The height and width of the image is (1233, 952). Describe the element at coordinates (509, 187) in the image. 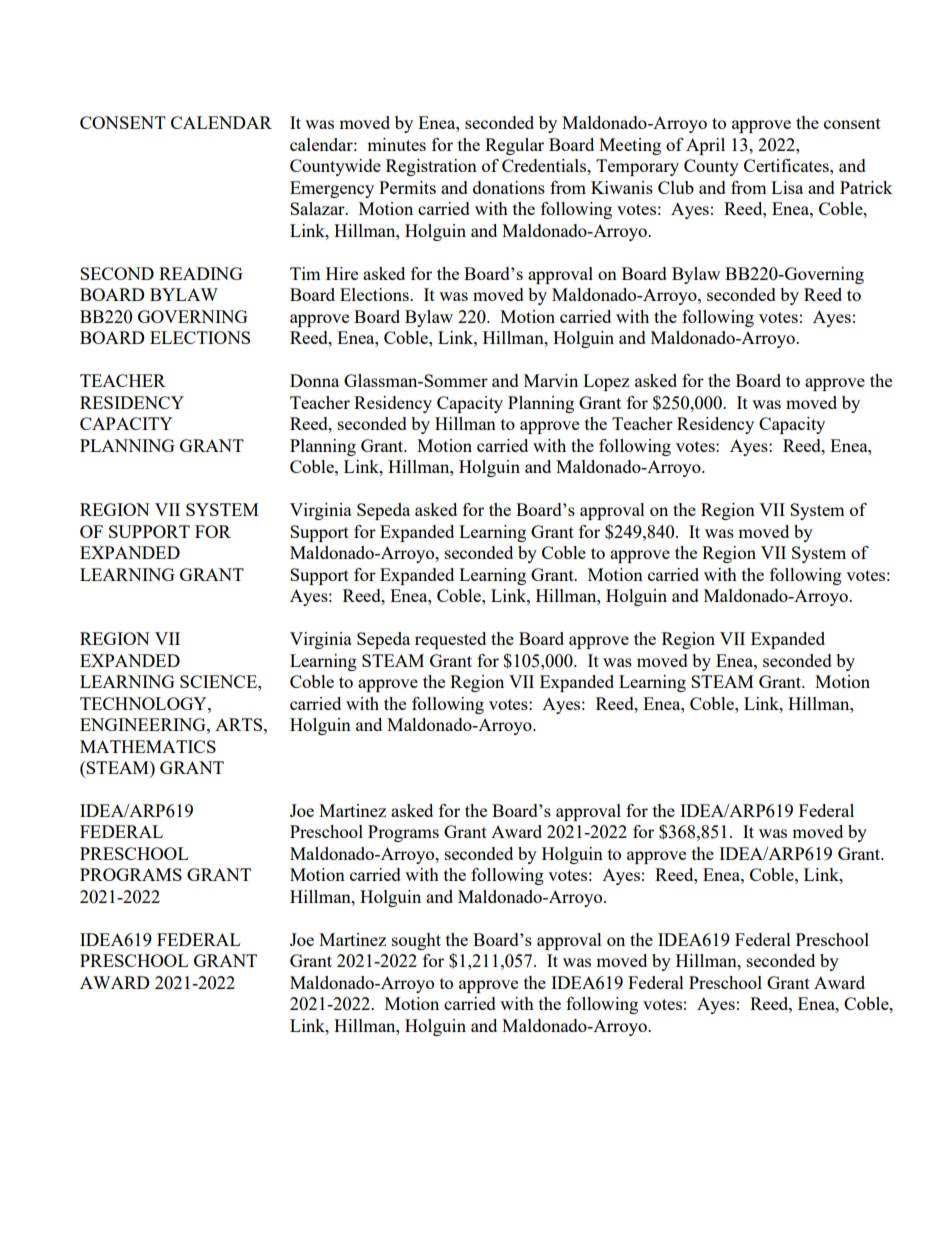

I see `donations` at that location.
